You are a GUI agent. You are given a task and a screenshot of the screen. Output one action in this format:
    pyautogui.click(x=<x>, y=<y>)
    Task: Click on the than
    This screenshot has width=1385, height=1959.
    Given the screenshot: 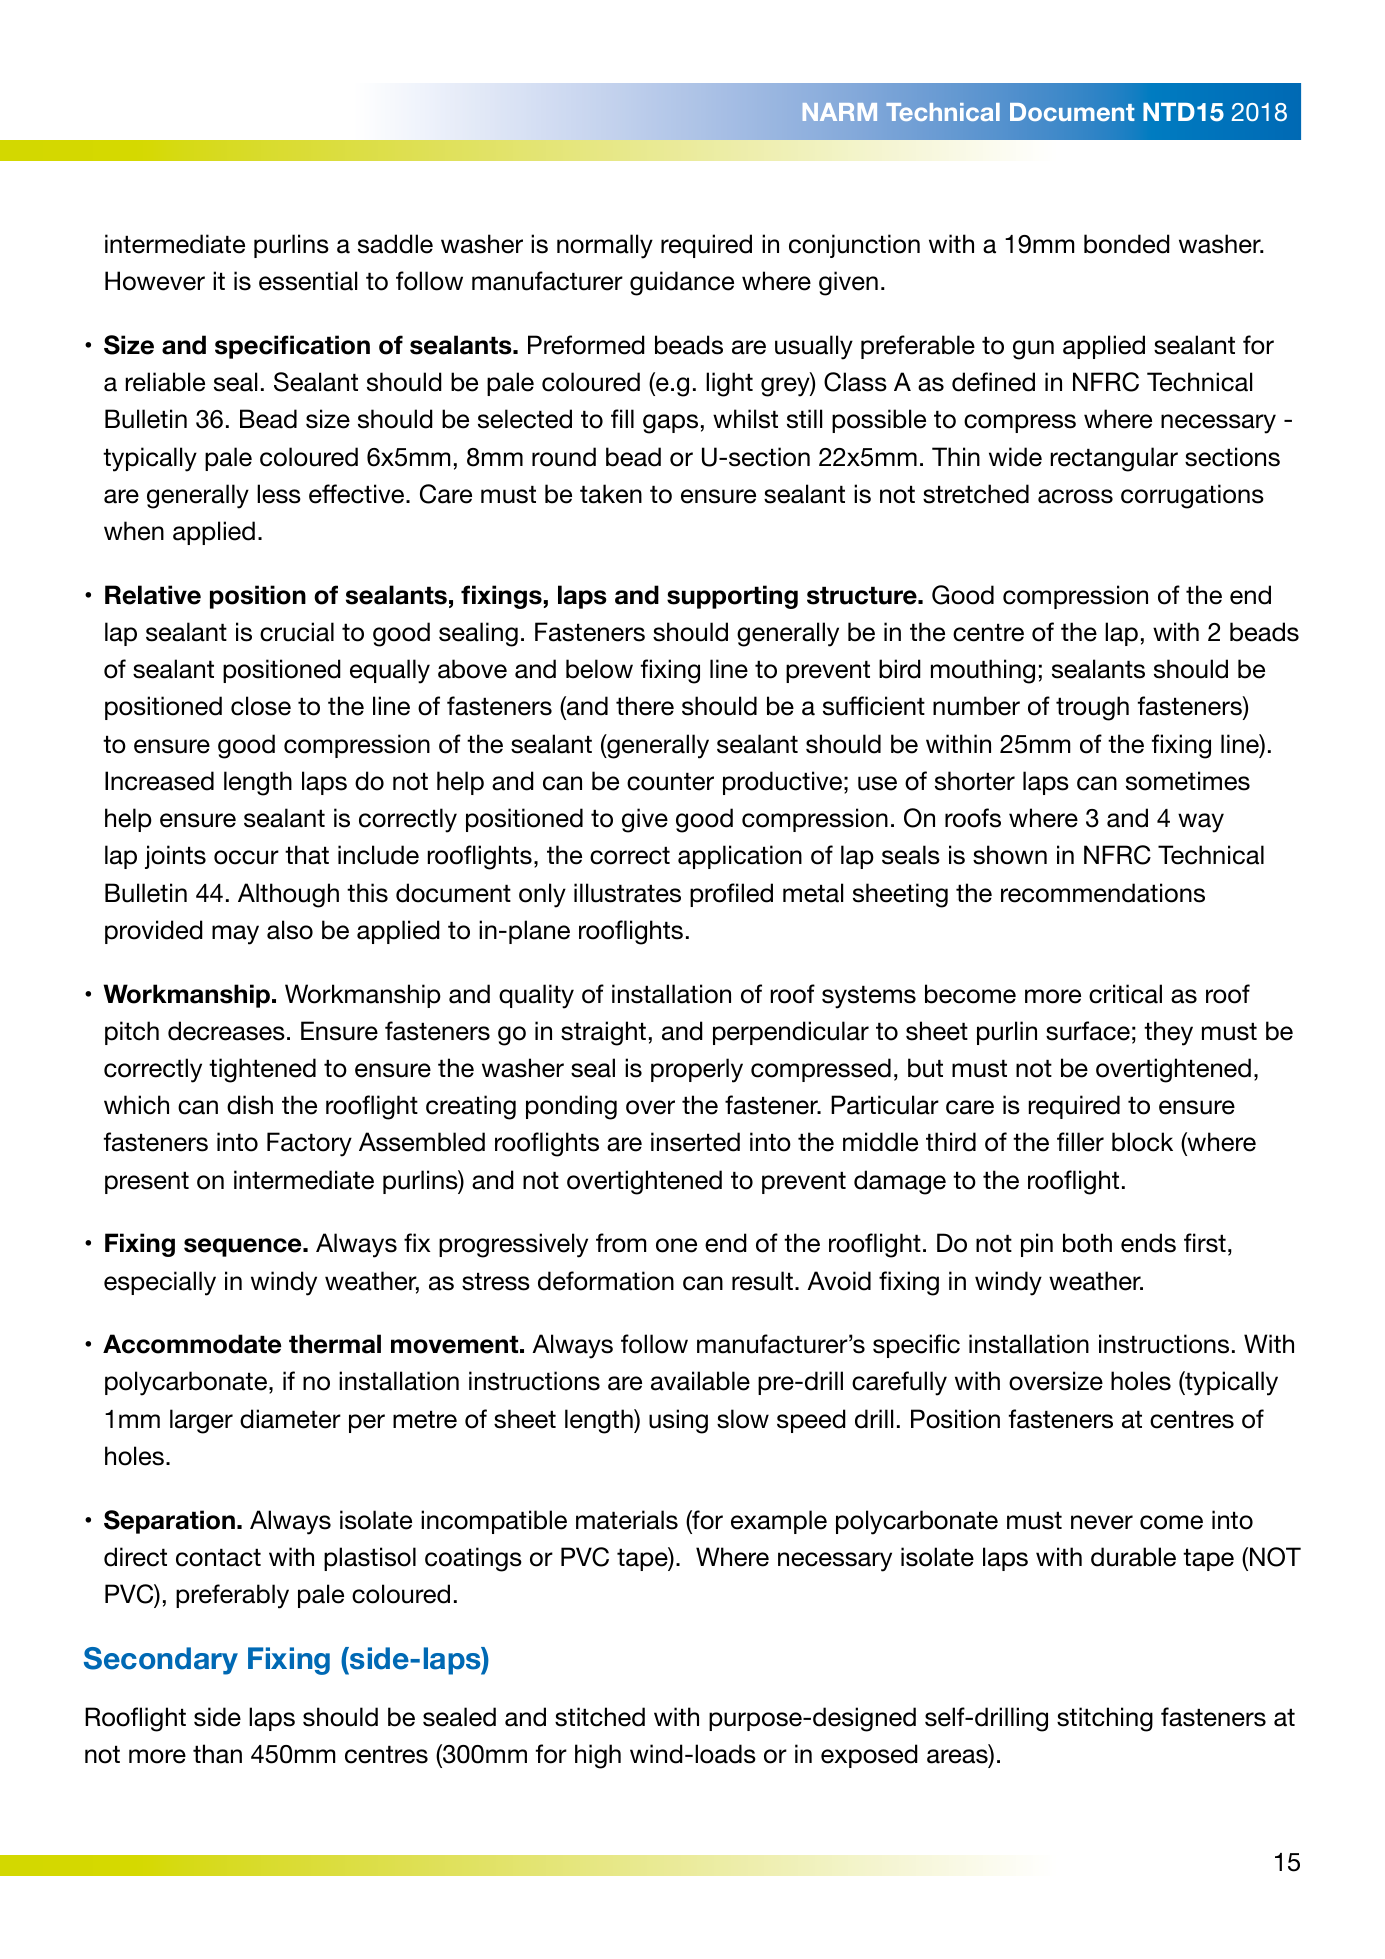 What is the action you would take?
    pyautogui.click(x=217, y=1754)
